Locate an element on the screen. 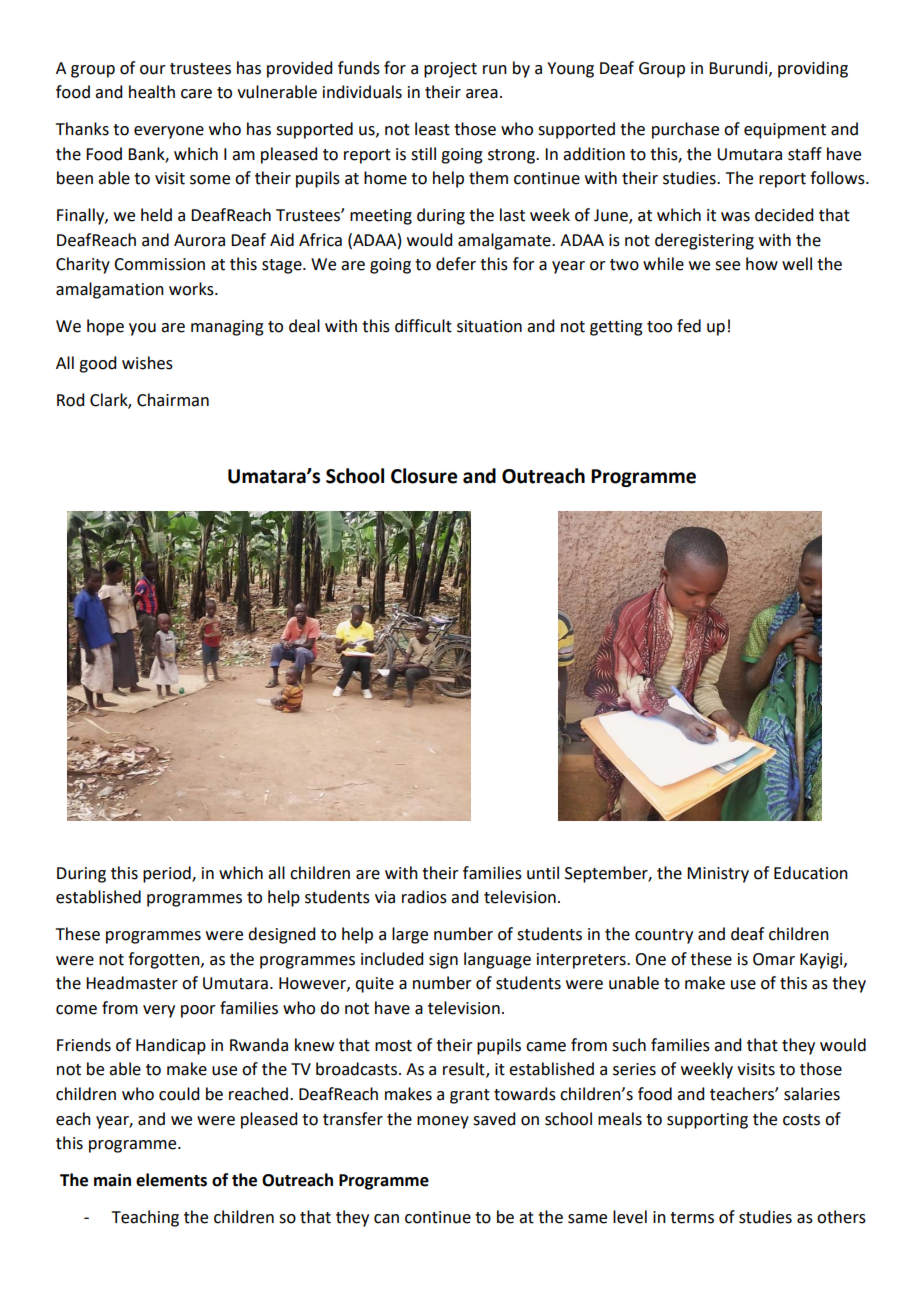 The width and height of the screenshot is (924, 1308). period is located at coordinates (168, 874).
